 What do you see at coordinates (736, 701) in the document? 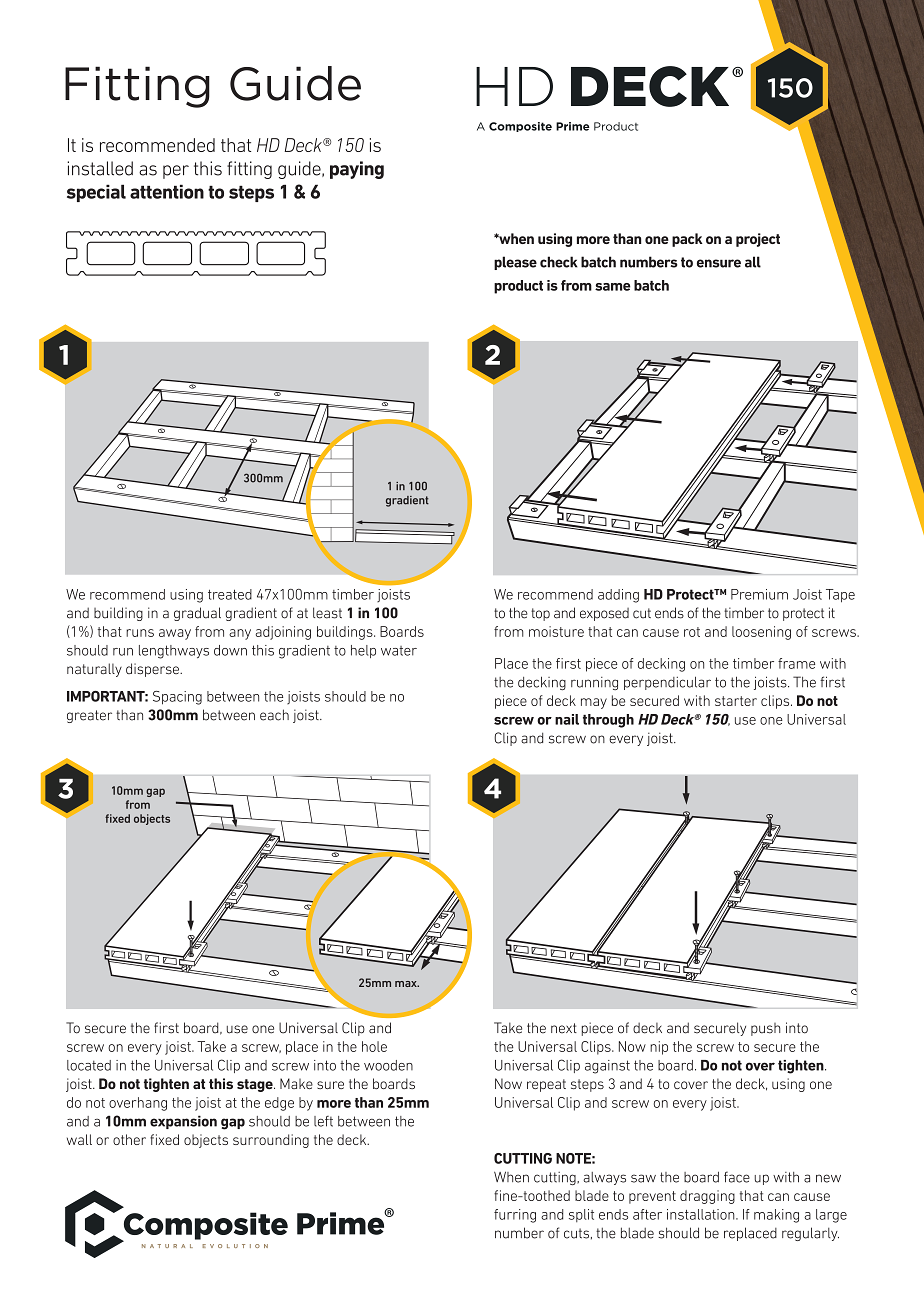
I see `starter` at bounding box center [736, 701].
